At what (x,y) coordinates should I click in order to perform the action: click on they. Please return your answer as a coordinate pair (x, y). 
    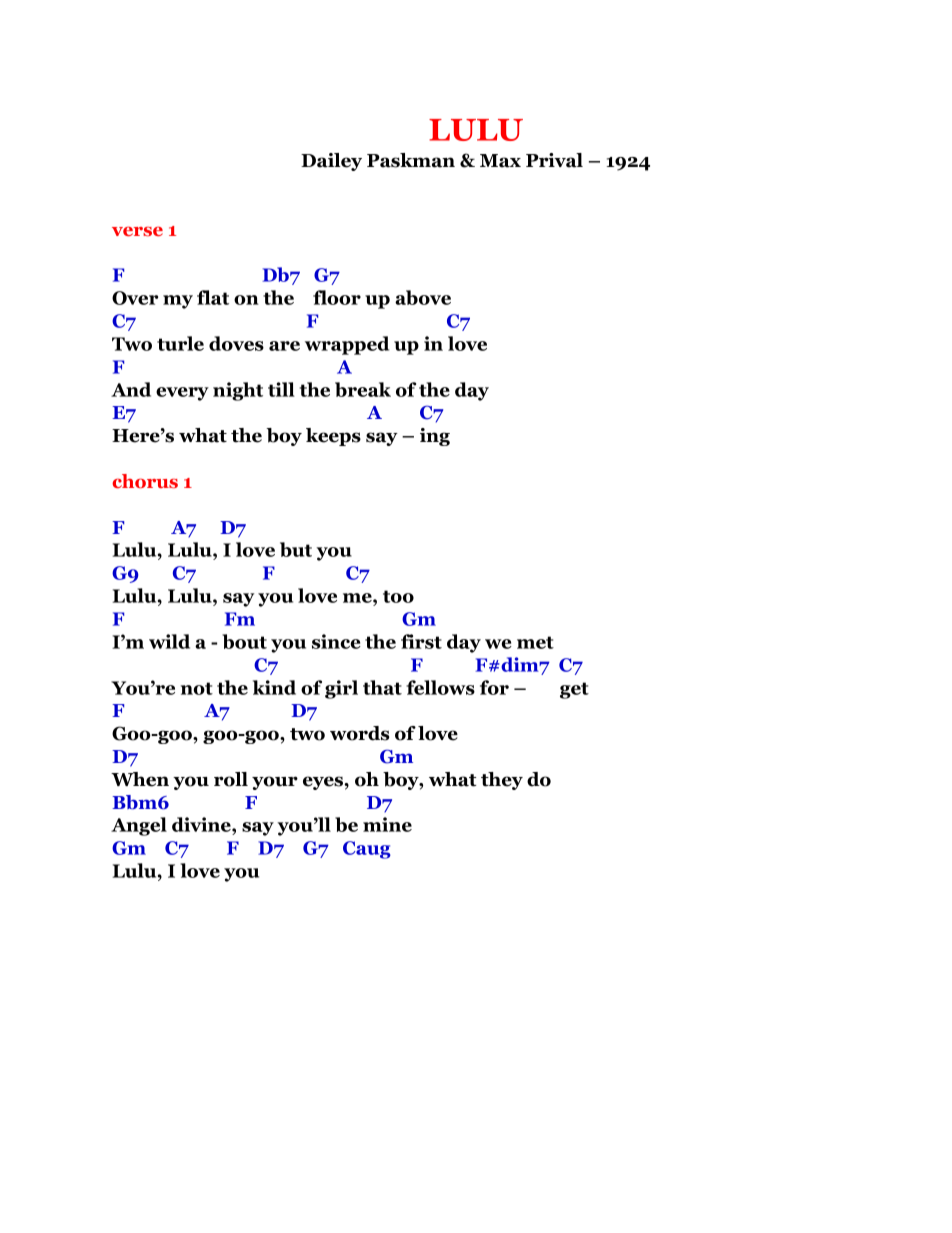
    Looking at the image, I should click on (502, 781).
